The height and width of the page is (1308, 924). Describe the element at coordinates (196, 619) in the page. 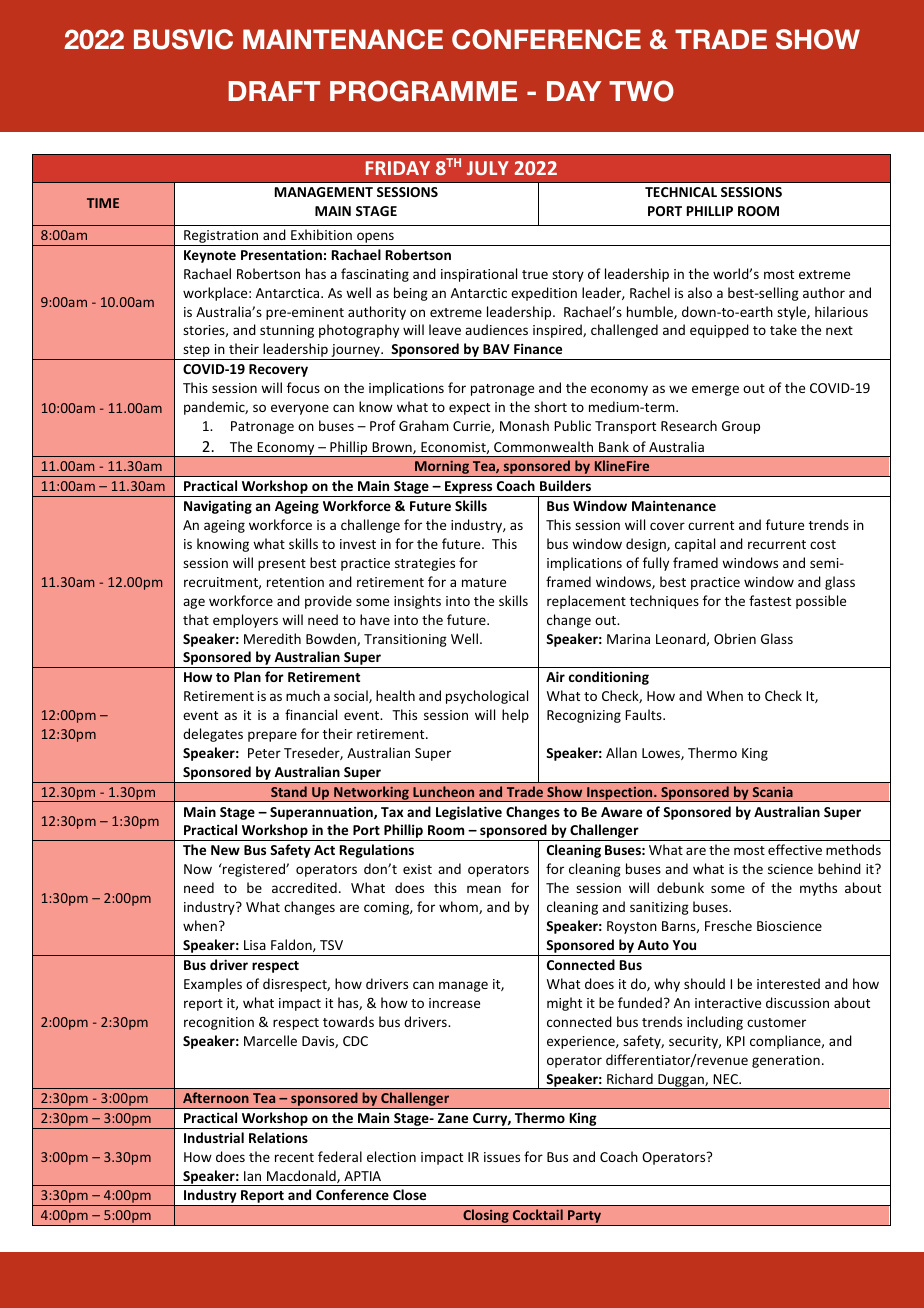

I see `that` at that location.
